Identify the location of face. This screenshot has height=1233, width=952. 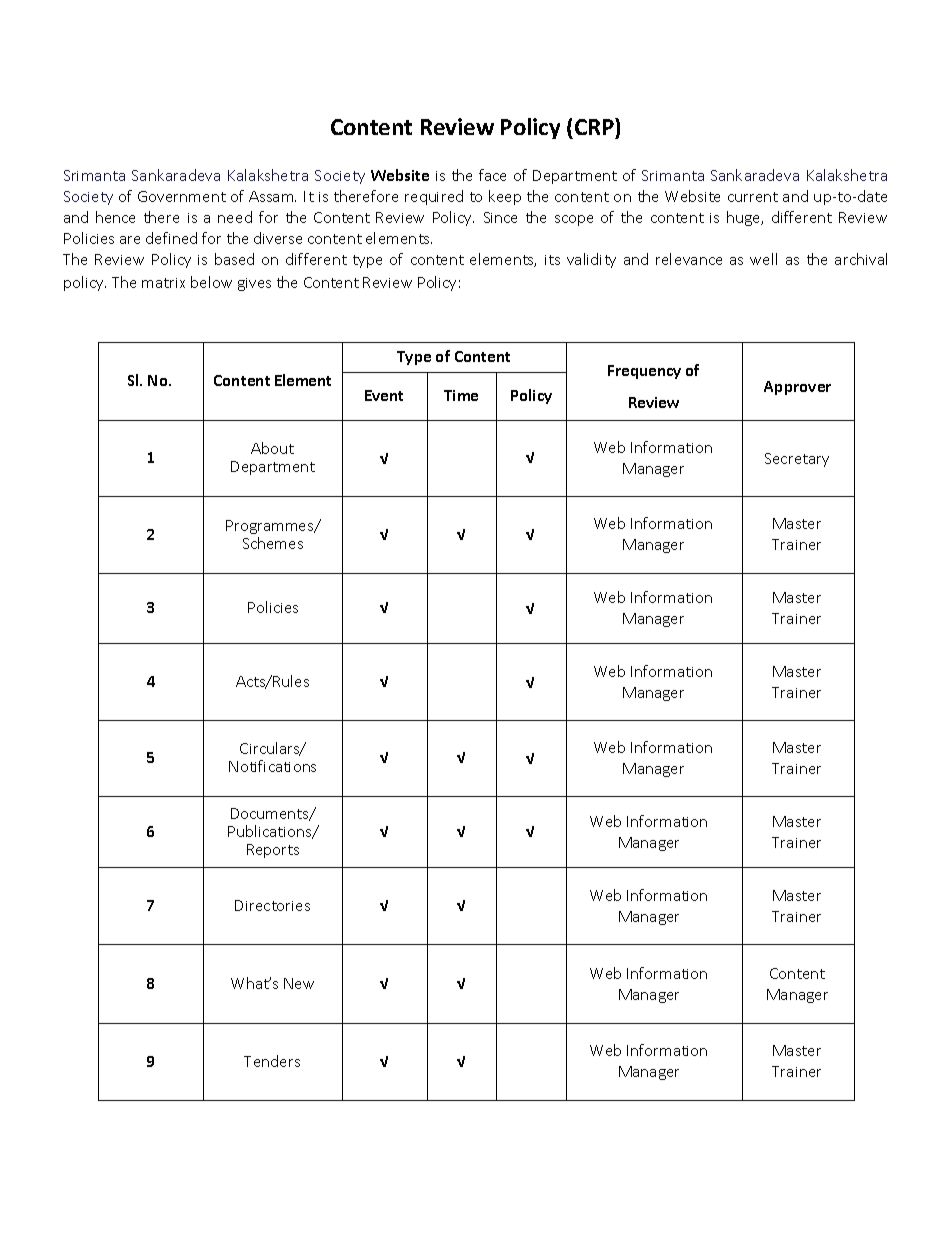
(492, 175).
